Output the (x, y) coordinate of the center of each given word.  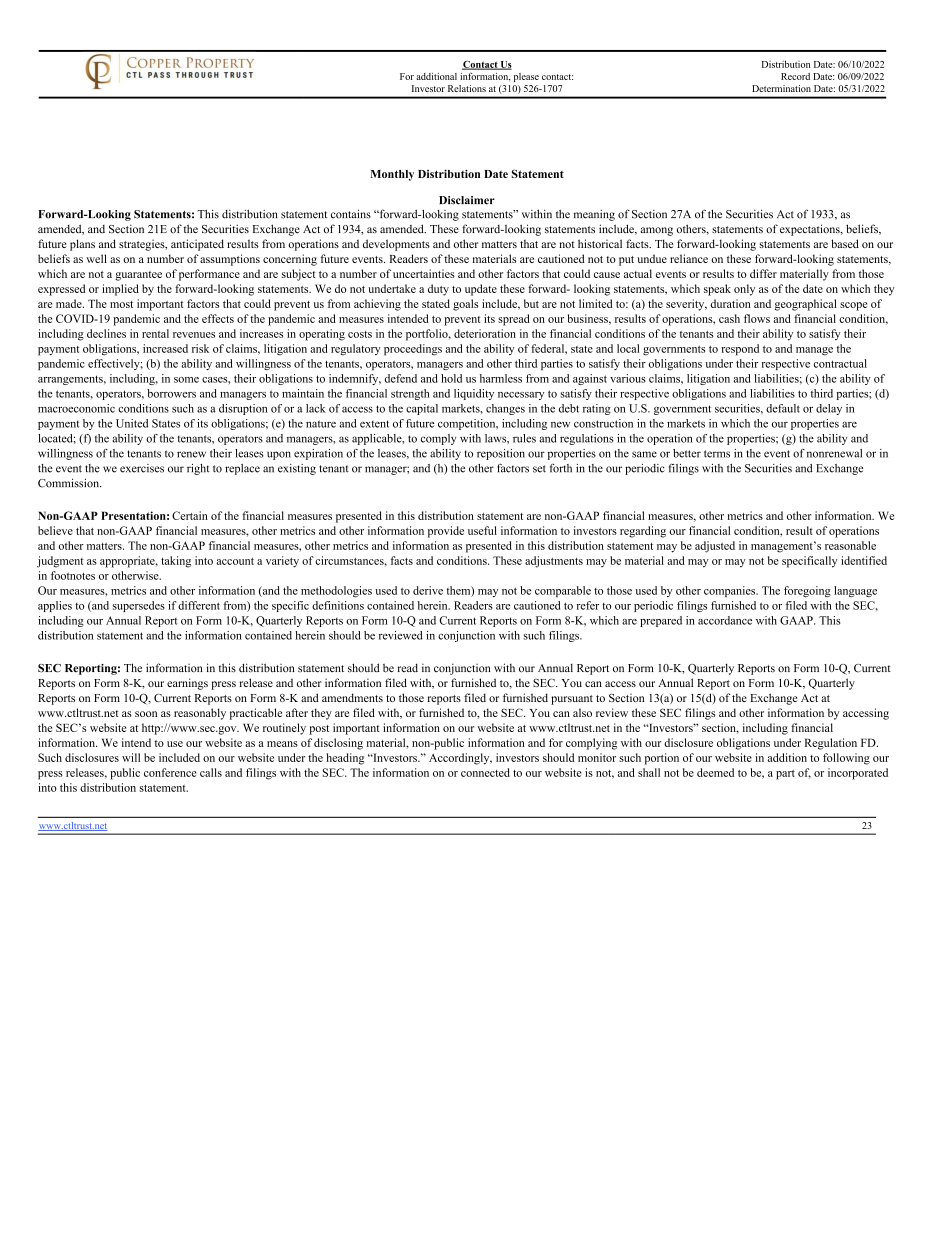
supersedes (139, 606)
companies (731, 591)
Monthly (392, 175)
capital (422, 409)
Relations (467, 88)
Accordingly (460, 759)
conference (170, 772)
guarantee (138, 276)
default (783, 408)
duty (438, 290)
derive (428, 590)
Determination (781, 88)
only (744, 290)
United (132, 423)
